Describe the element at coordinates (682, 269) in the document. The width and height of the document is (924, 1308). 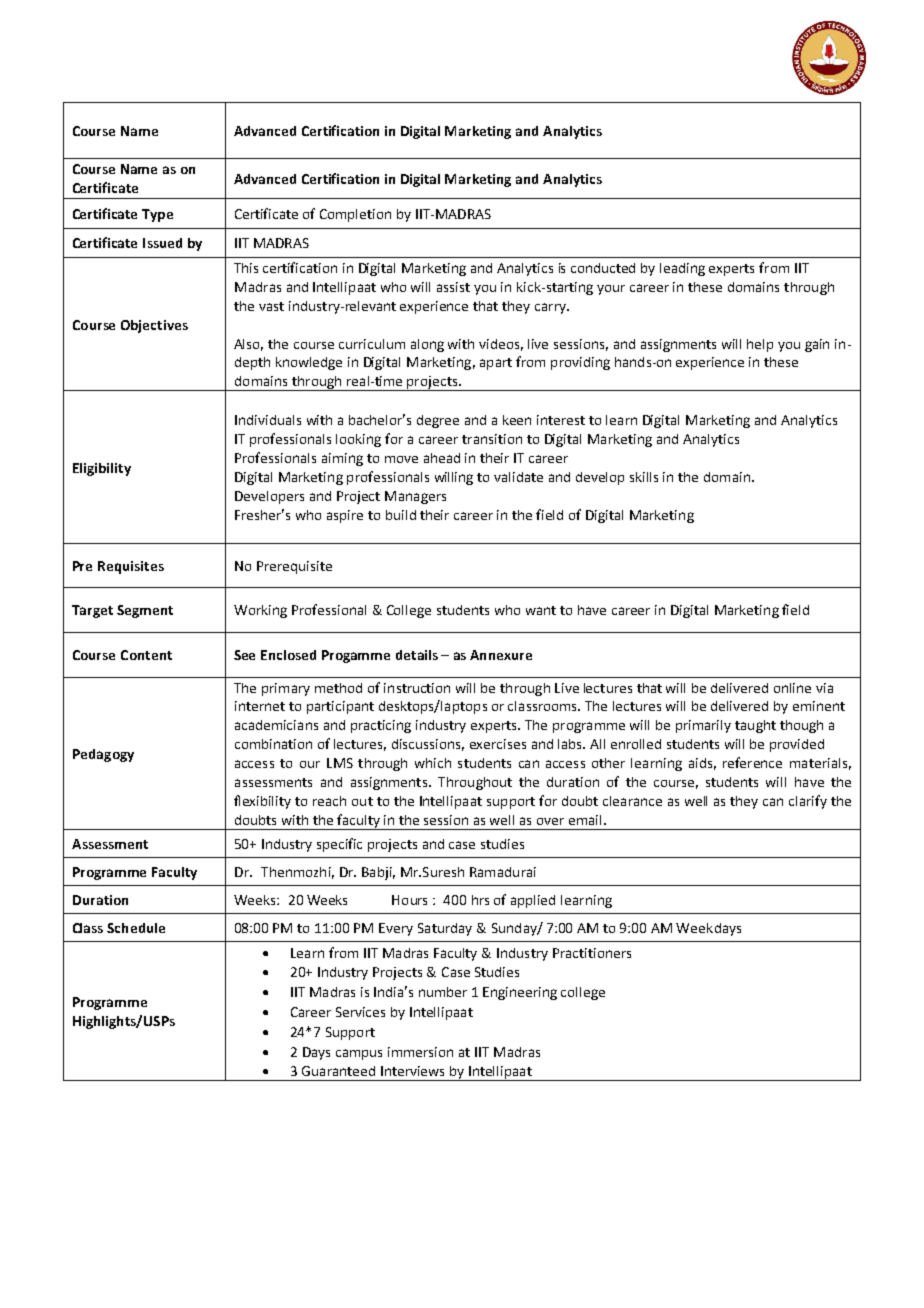
I see `leading` at that location.
